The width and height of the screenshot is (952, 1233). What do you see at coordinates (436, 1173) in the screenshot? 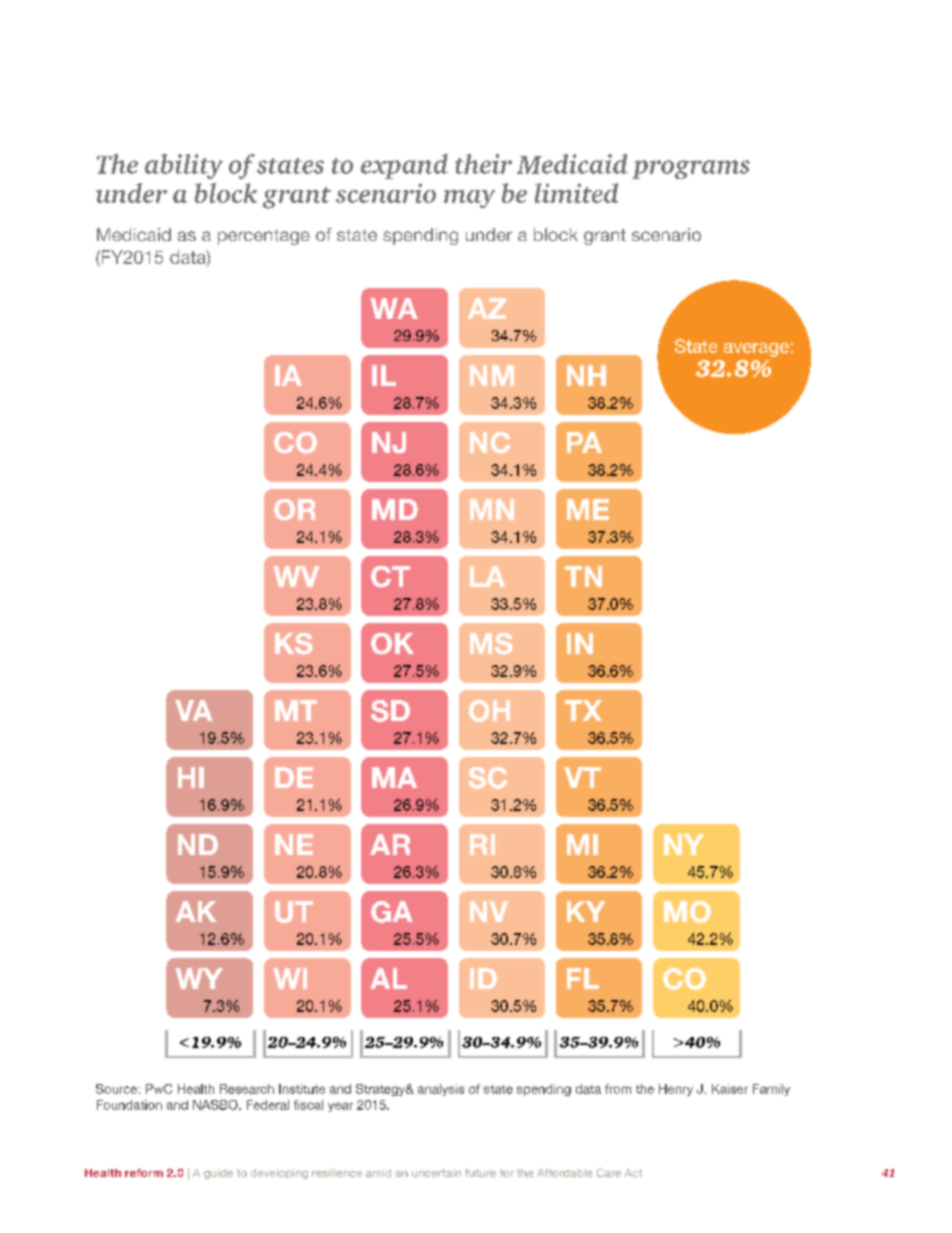
I see `uncertain` at bounding box center [436, 1173].
